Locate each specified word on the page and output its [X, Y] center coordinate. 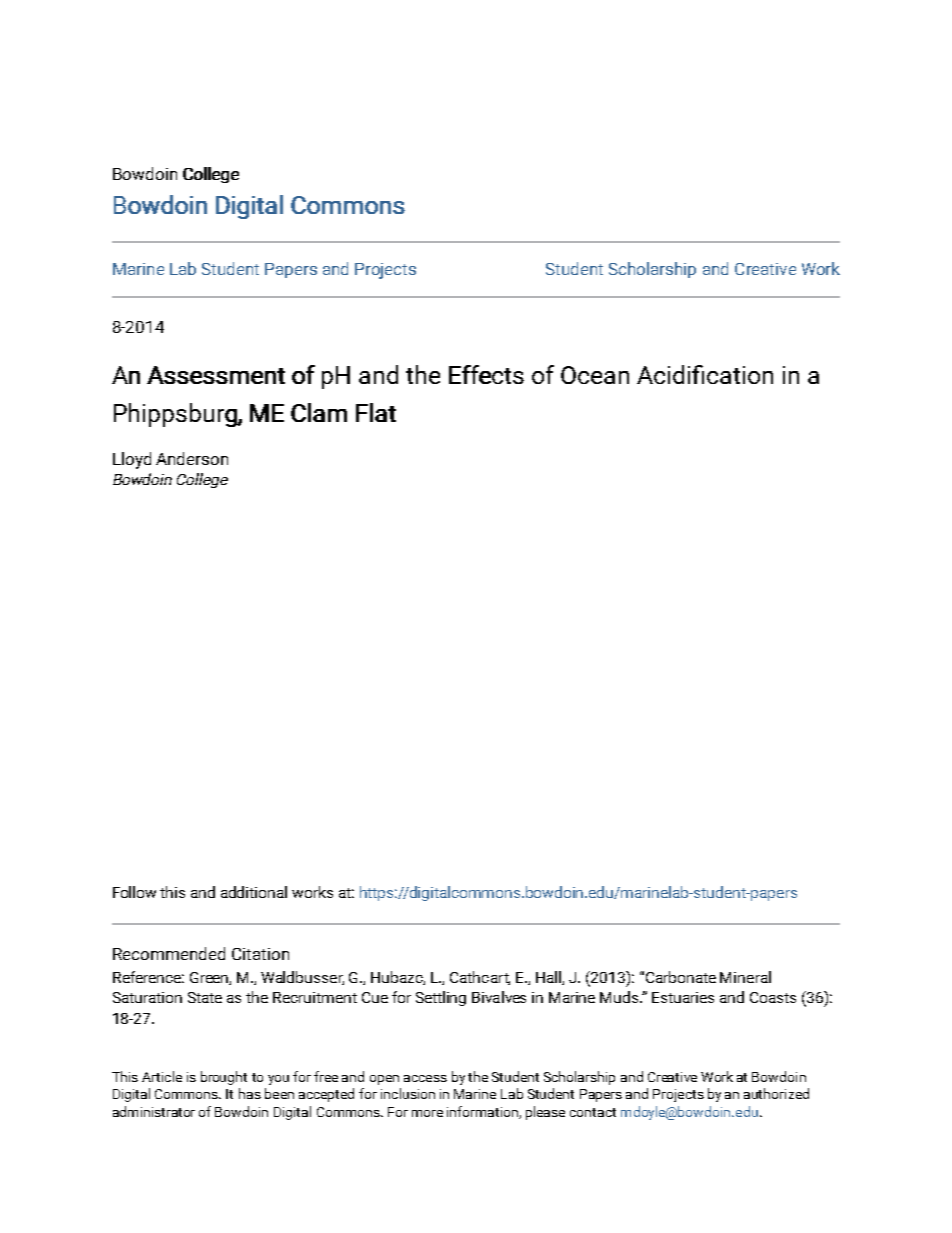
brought [224, 1078]
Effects [486, 374]
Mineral [745, 977]
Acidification [705, 374]
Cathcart [480, 978]
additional [254, 892]
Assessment [216, 375]
